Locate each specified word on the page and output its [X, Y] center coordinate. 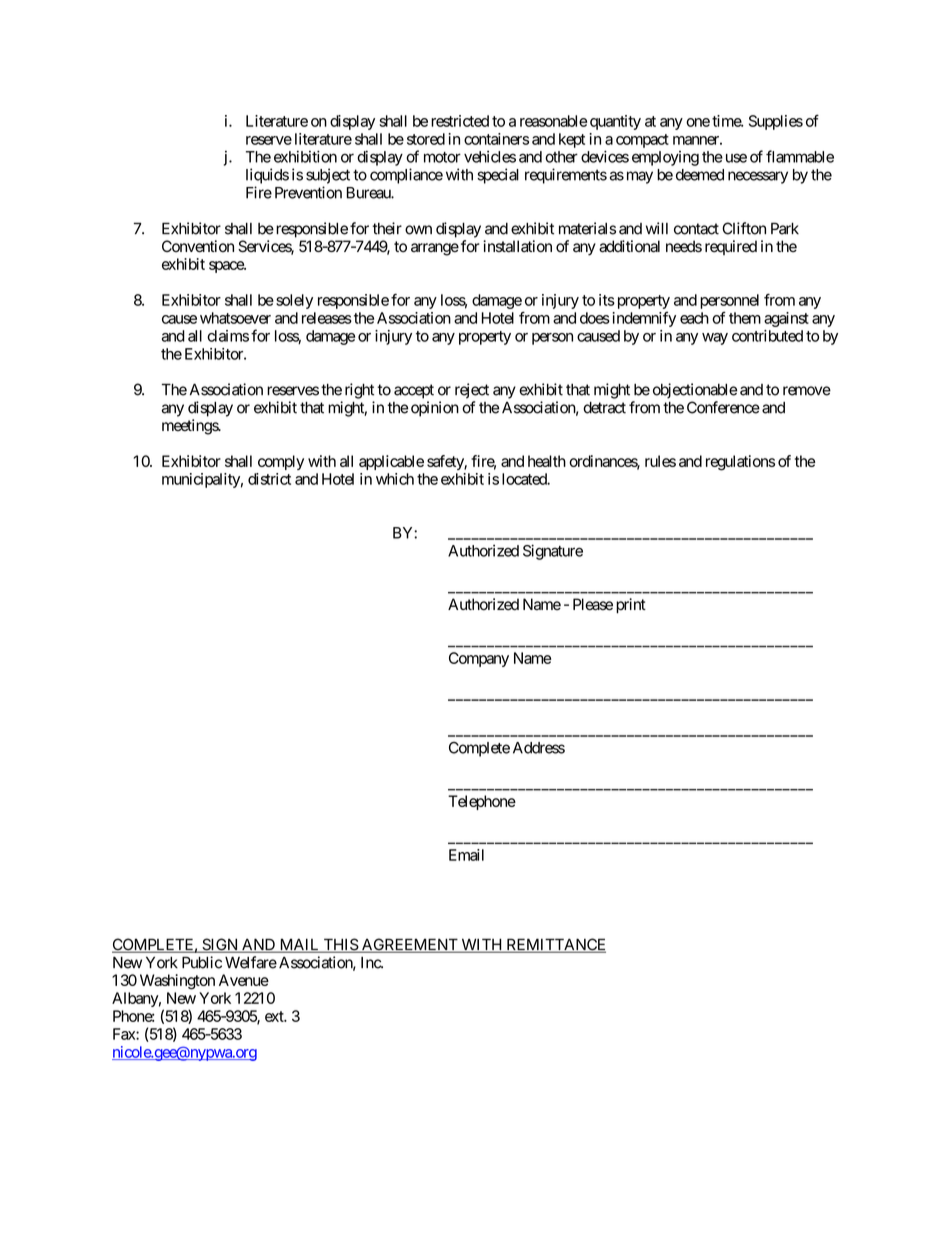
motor [442, 157]
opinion [435, 409]
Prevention [308, 192]
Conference [723, 407]
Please [593, 604]
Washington [177, 982]
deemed [700, 175]
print [631, 606]
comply [281, 462]
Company [479, 659]
